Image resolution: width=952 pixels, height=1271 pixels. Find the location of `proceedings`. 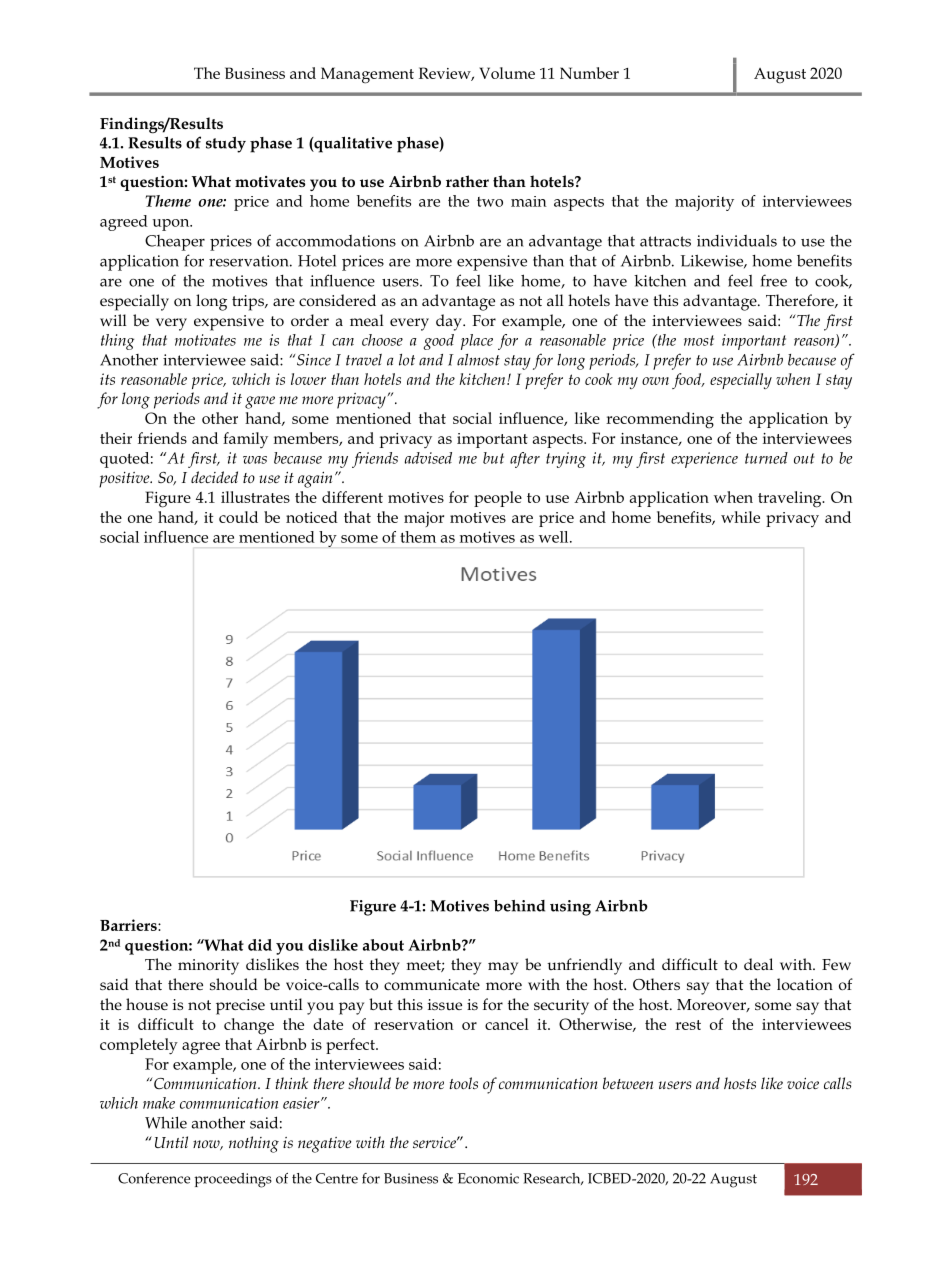

proceedings is located at coordinates (233, 1180).
